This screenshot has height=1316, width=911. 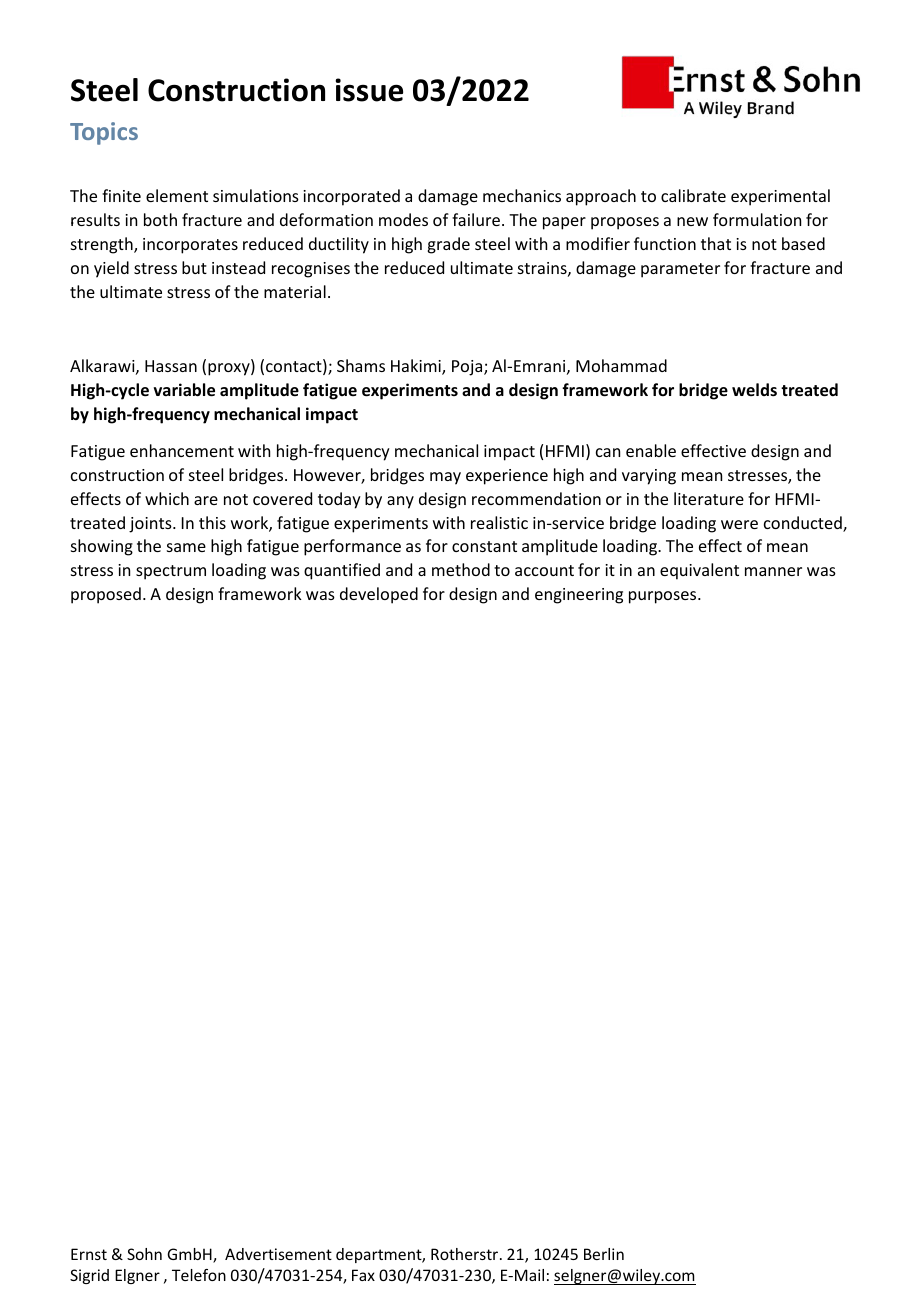 What do you see at coordinates (89, 1254) in the screenshot?
I see `Ernst` at bounding box center [89, 1254].
